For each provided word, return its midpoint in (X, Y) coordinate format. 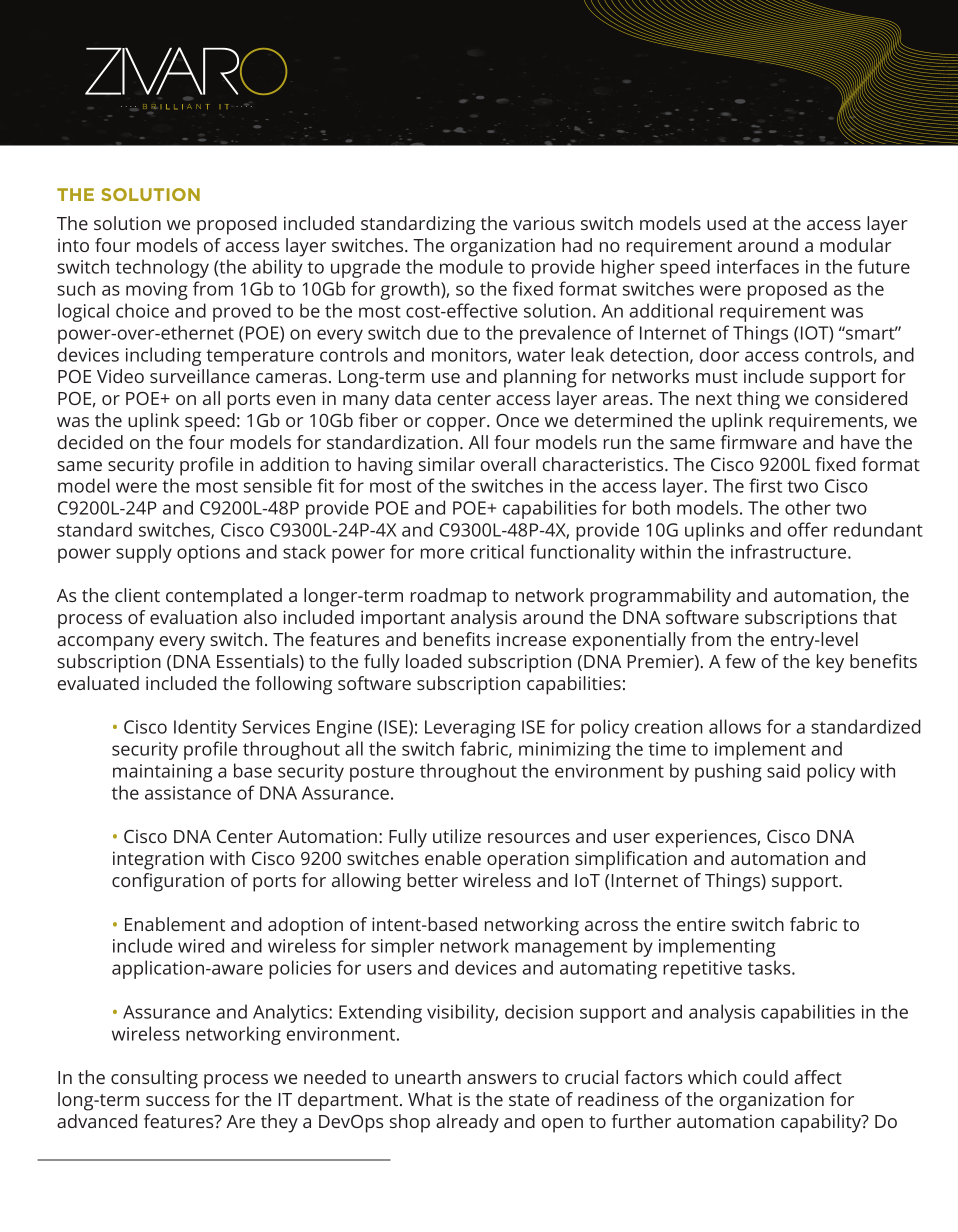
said (783, 770)
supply (144, 553)
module (471, 266)
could (765, 1077)
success (178, 1101)
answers (502, 1079)
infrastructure (790, 551)
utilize (457, 836)
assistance (188, 793)
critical (497, 551)
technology (162, 268)
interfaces (758, 266)
